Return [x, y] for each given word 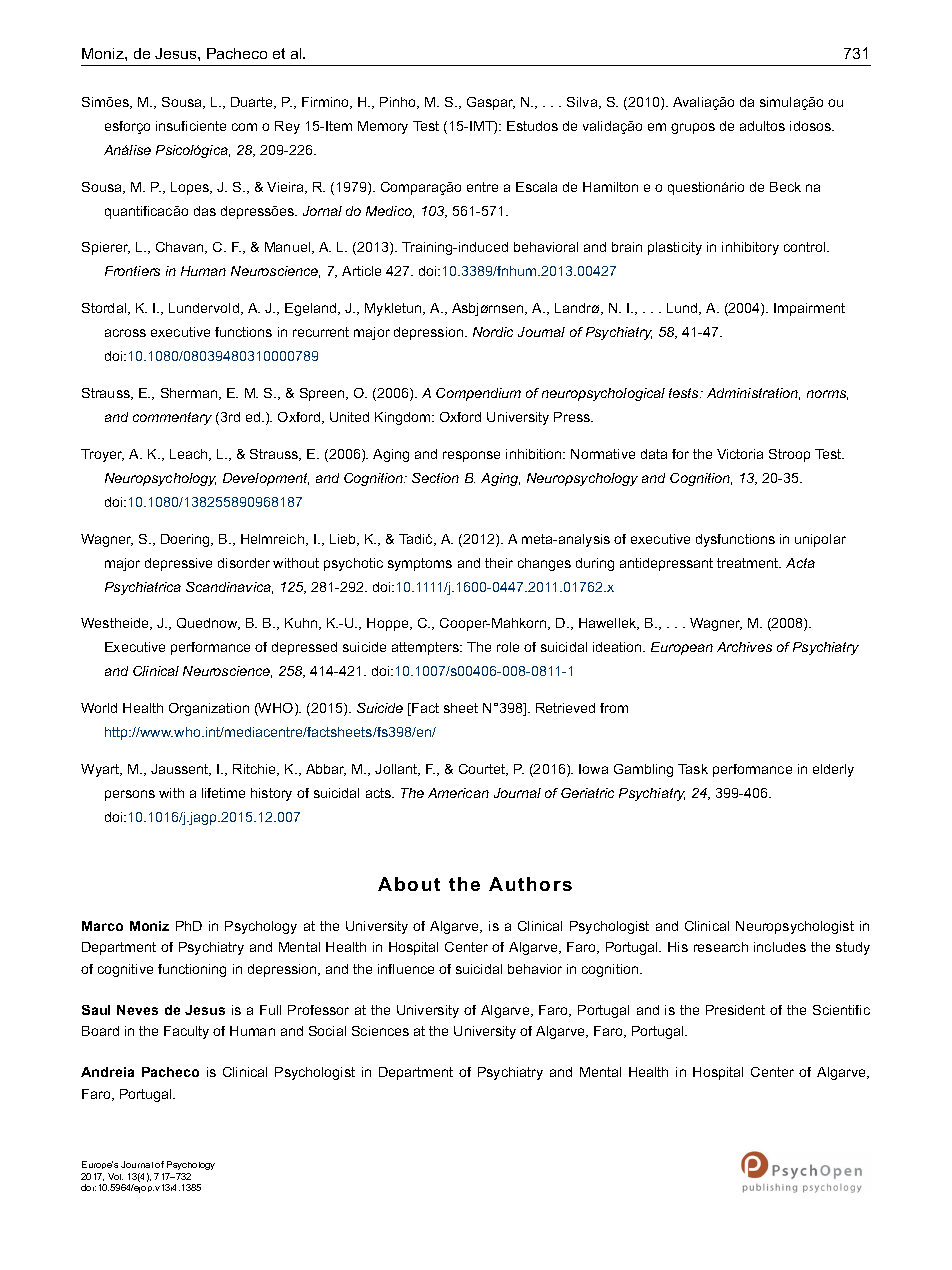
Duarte [253, 103]
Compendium [478, 394]
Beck [785, 187]
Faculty [186, 1032]
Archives [744, 647]
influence [406, 969]
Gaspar [491, 103]
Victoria [740, 454]
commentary [172, 418]
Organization [209, 709]
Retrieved [565, 708]
